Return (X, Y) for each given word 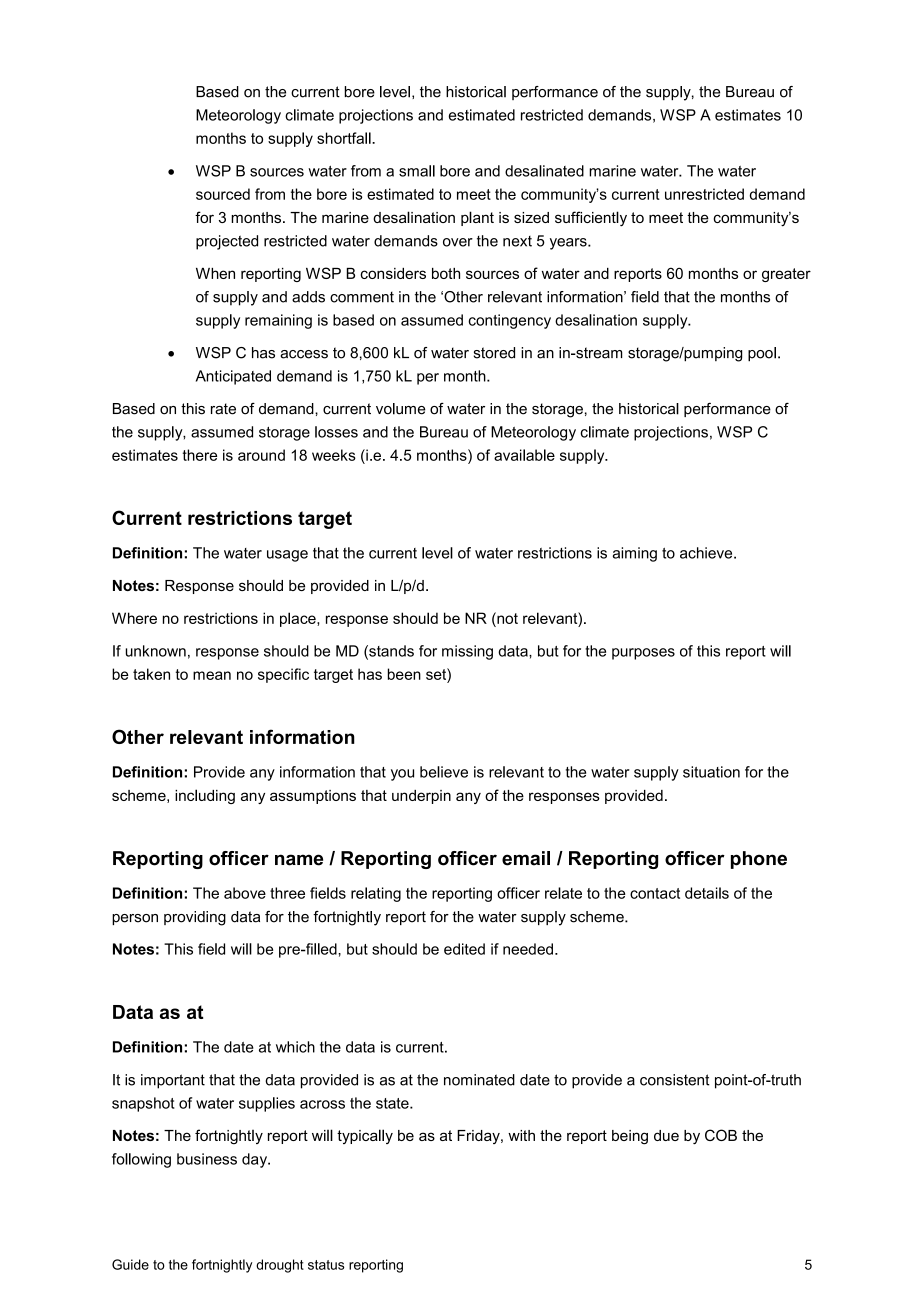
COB (721, 1135)
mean (212, 675)
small (417, 171)
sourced (223, 194)
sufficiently (591, 219)
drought (280, 1266)
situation (711, 772)
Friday (479, 1137)
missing (467, 652)
